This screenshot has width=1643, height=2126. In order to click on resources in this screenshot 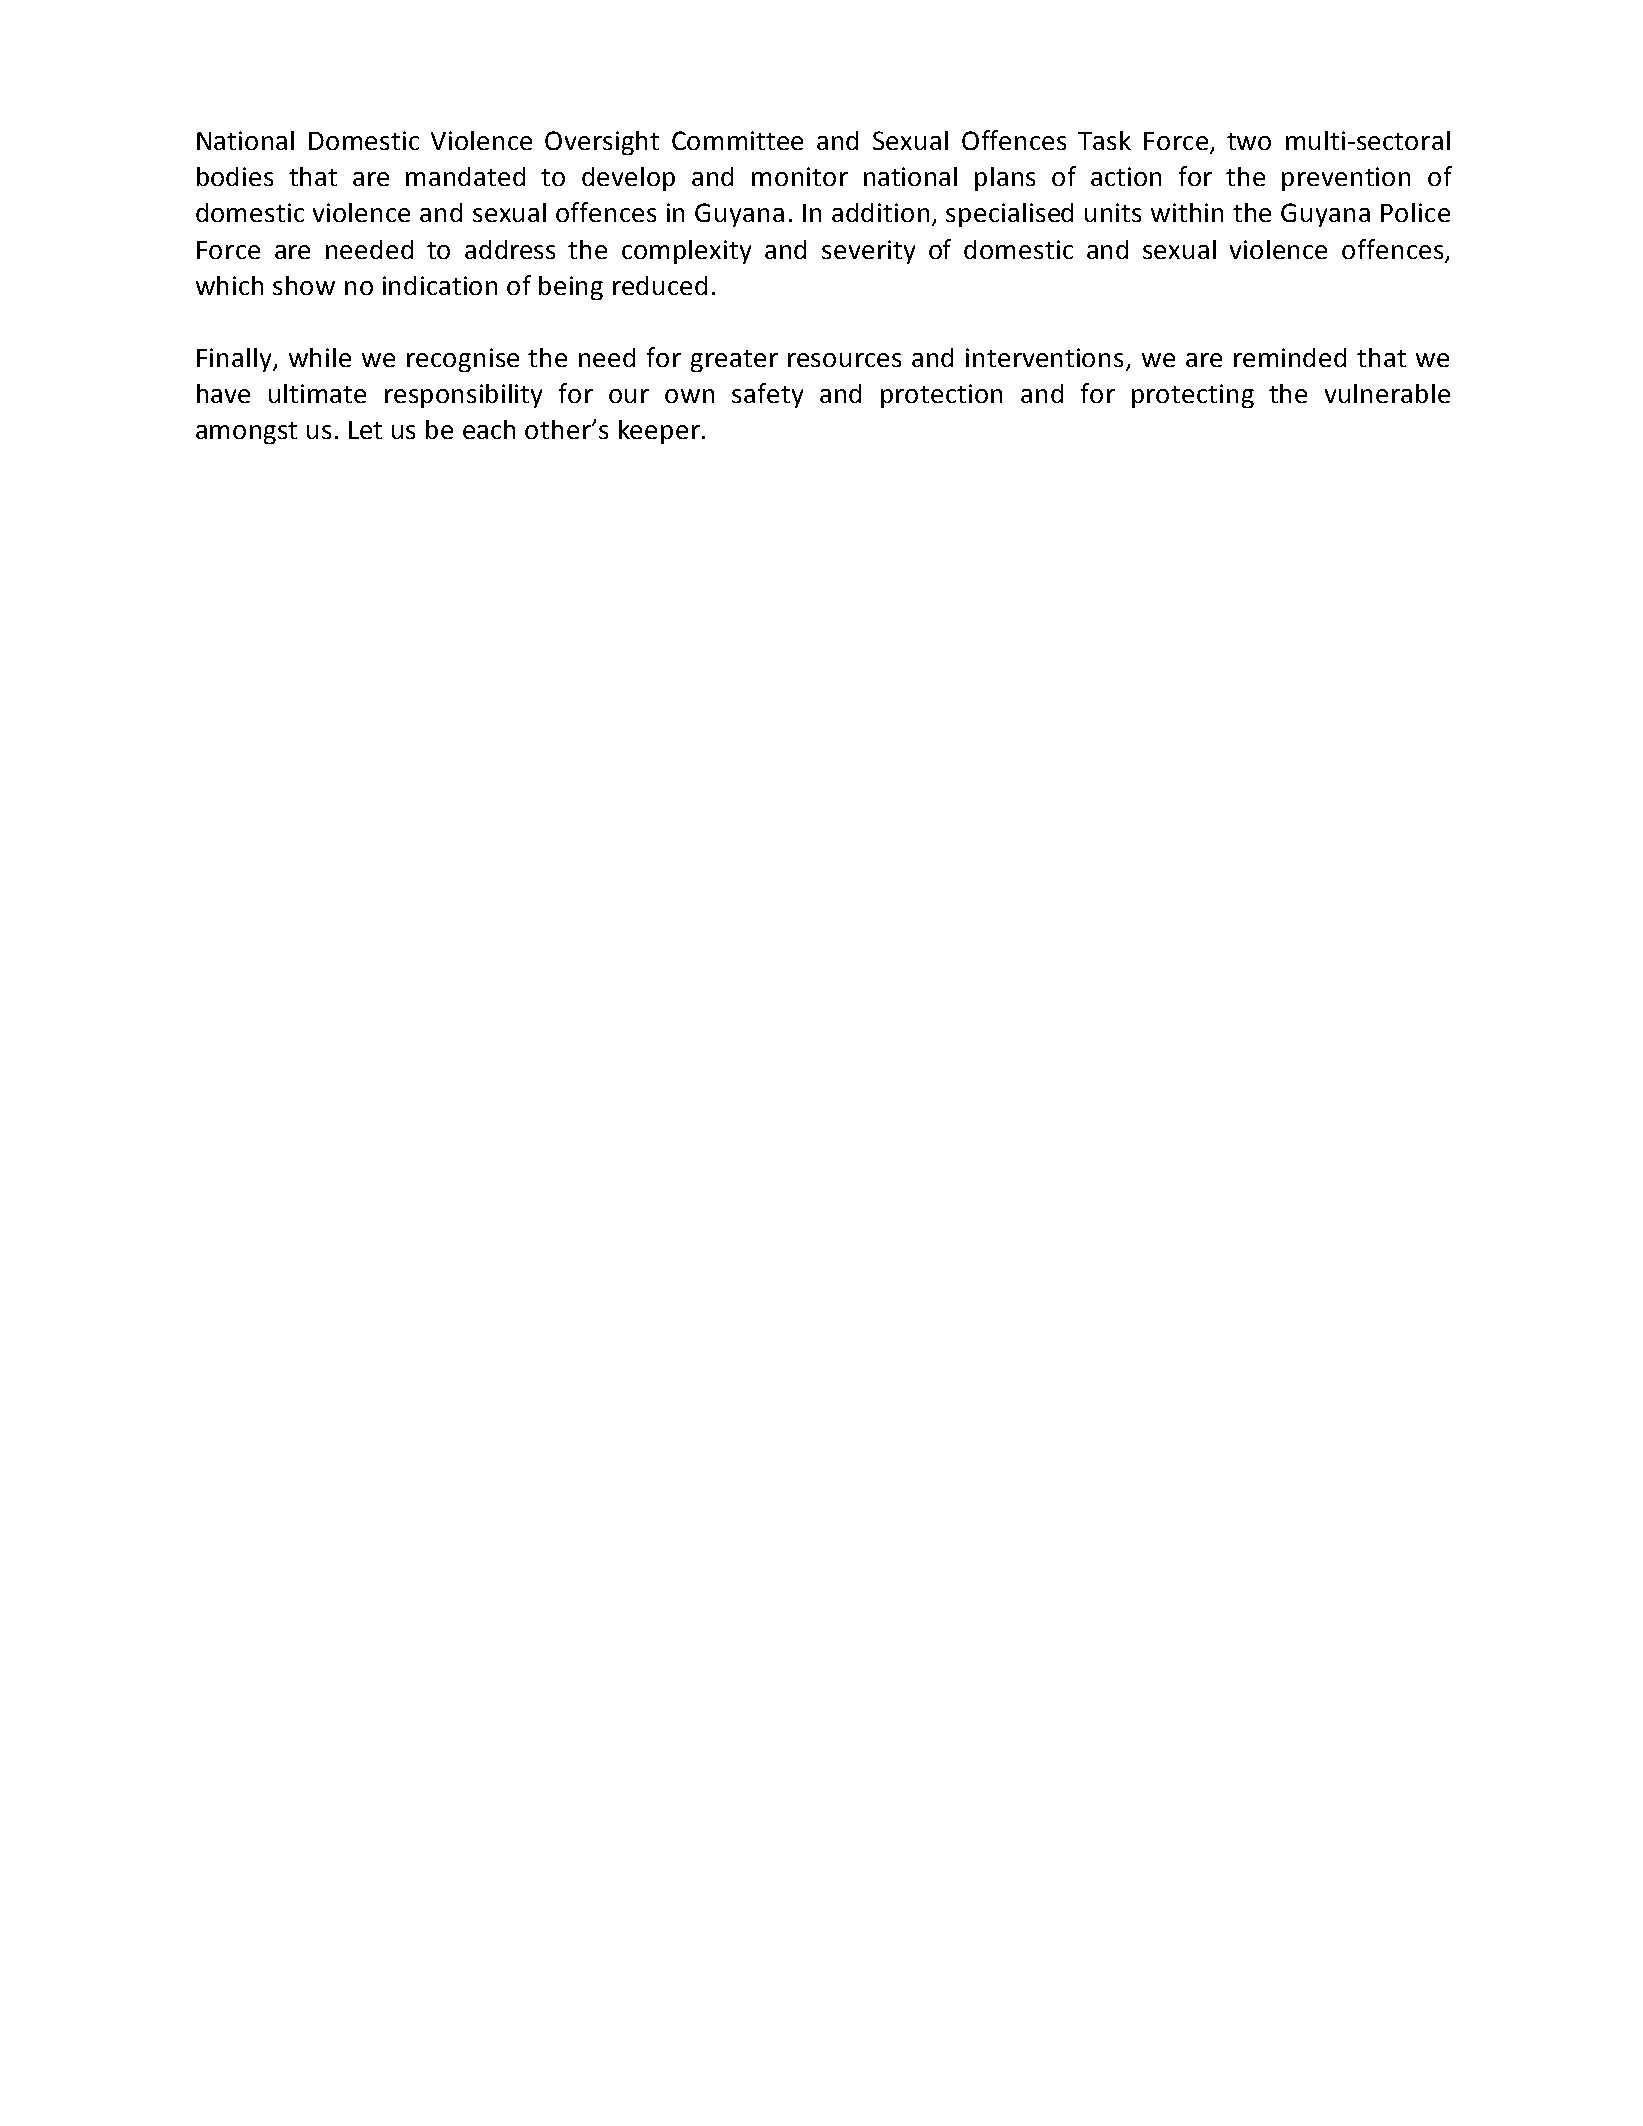, I will do `click(844, 360)`.
